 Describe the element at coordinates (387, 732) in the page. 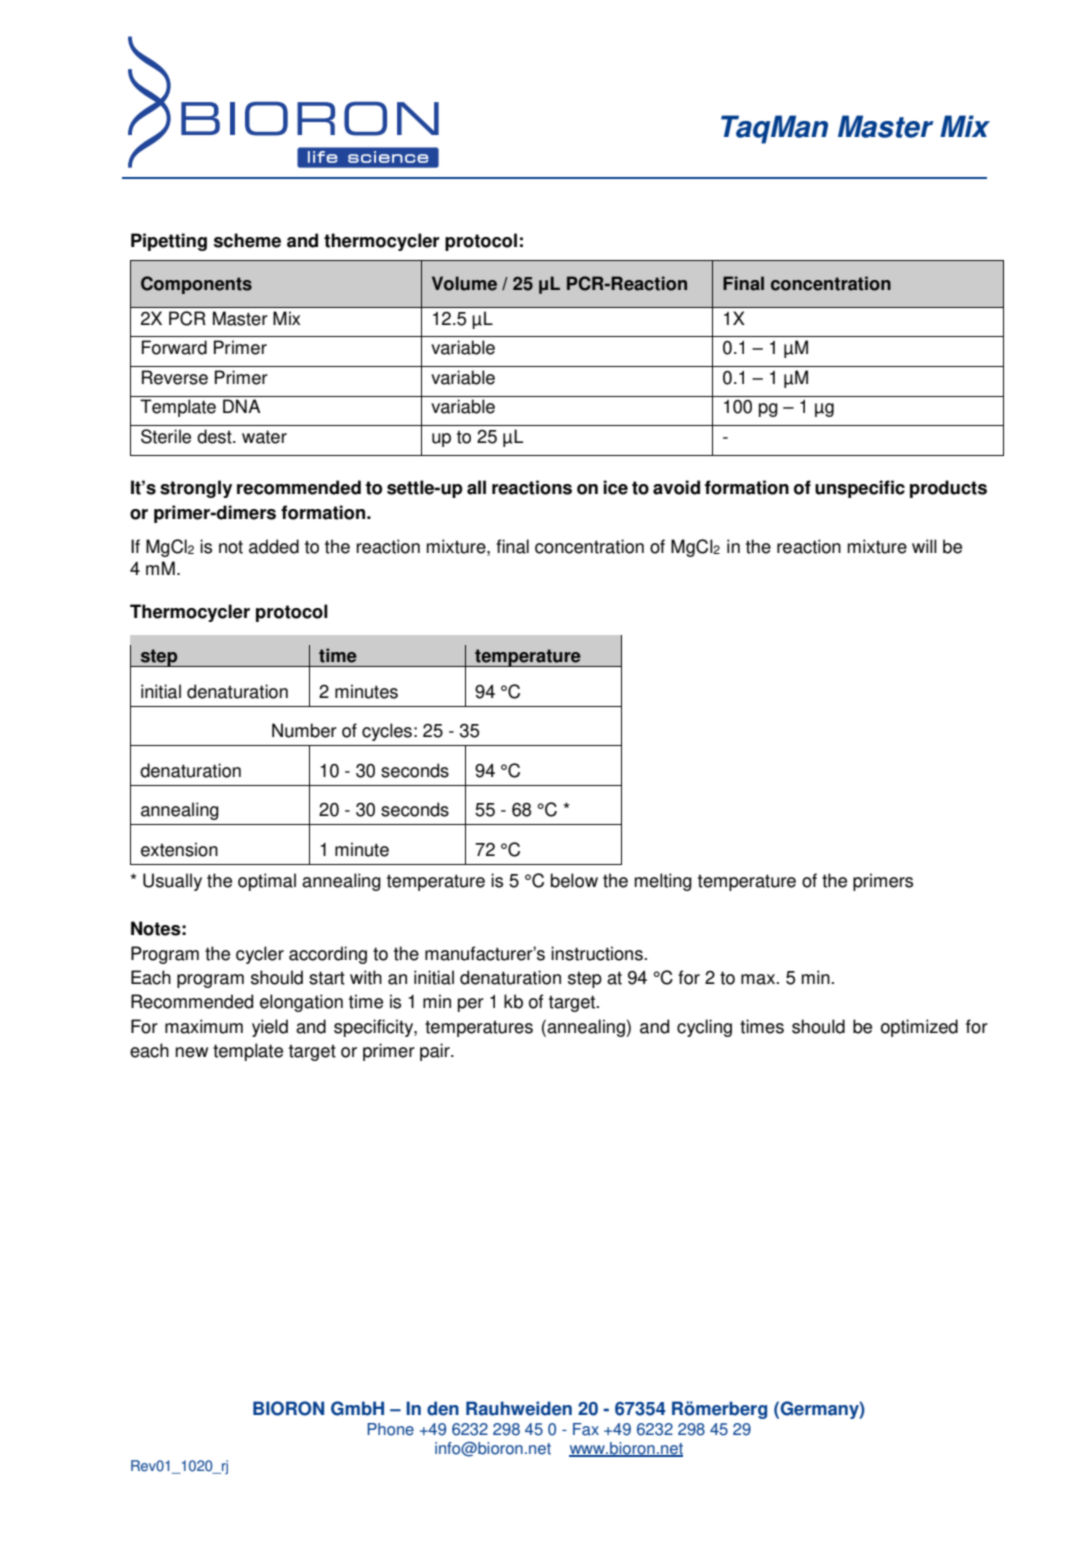

I see `cycles` at that location.
